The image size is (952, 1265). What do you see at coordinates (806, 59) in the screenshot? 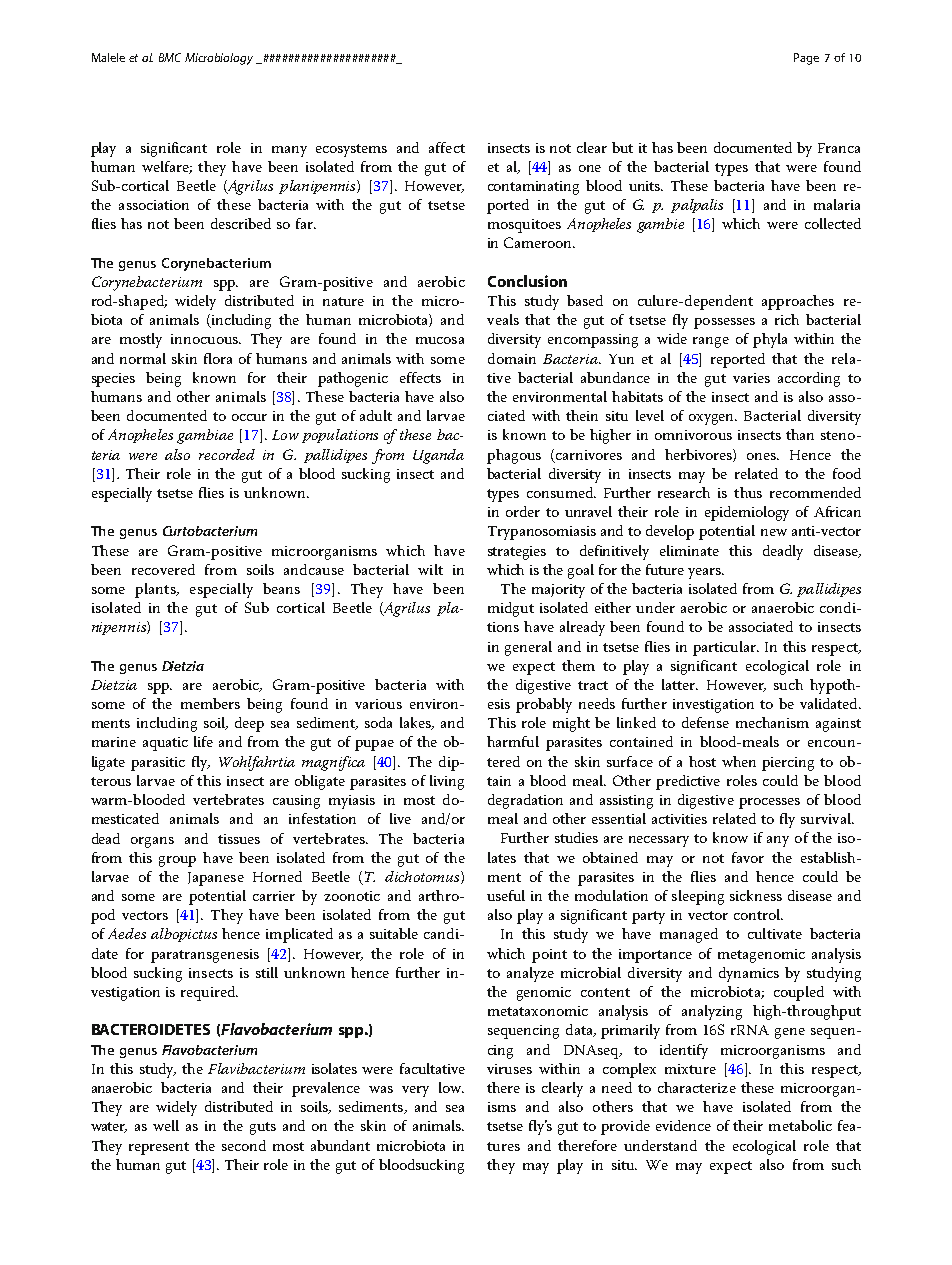
I see `Page` at bounding box center [806, 59].
